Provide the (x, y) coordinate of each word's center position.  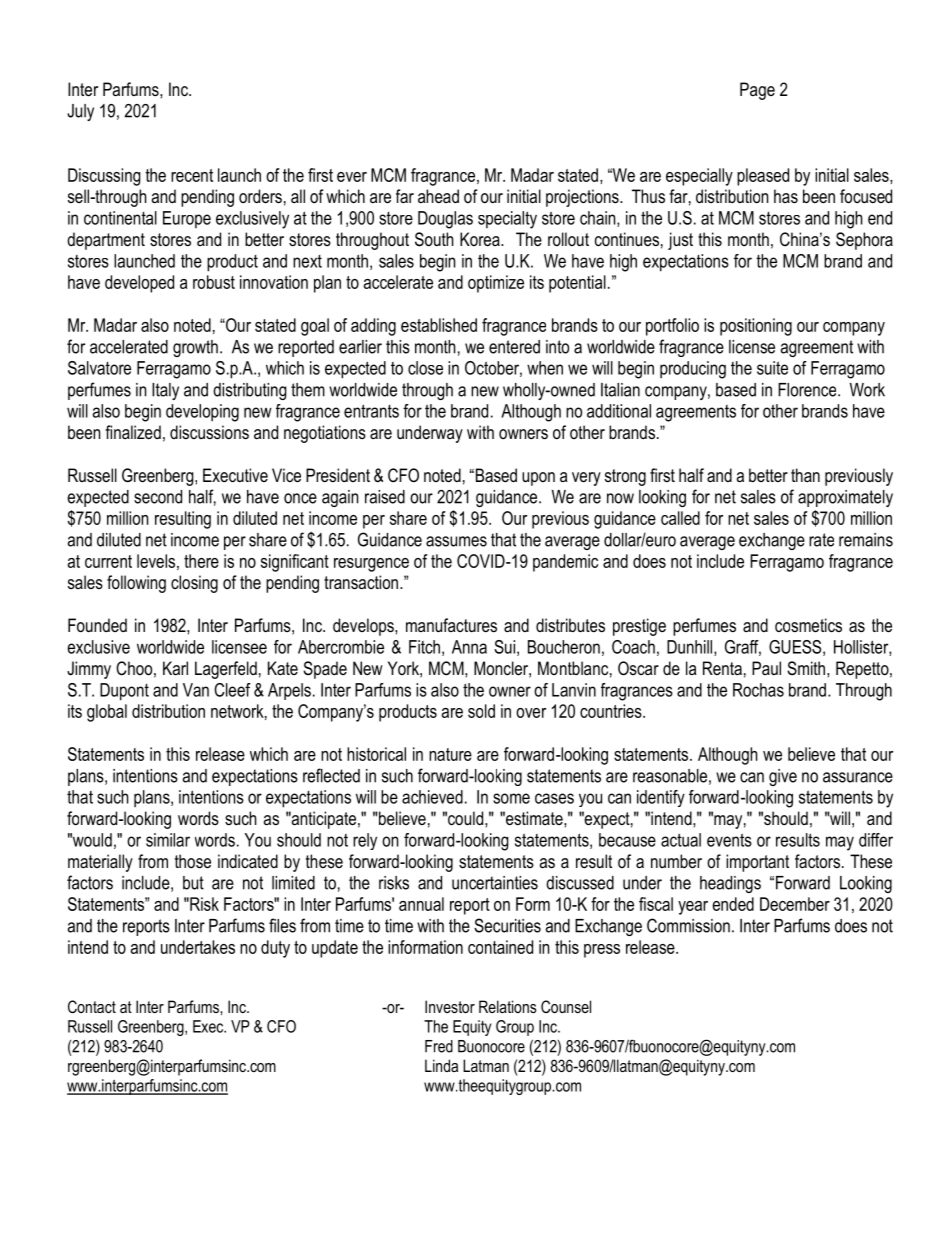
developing (202, 413)
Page (757, 91)
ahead (438, 196)
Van (196, 690)
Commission (688, 925)
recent (192, 175)
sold (481, 711)
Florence (808, 390)
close (425, 368)
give (783, 777)
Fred (439, 1046)
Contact (92, 1006)
